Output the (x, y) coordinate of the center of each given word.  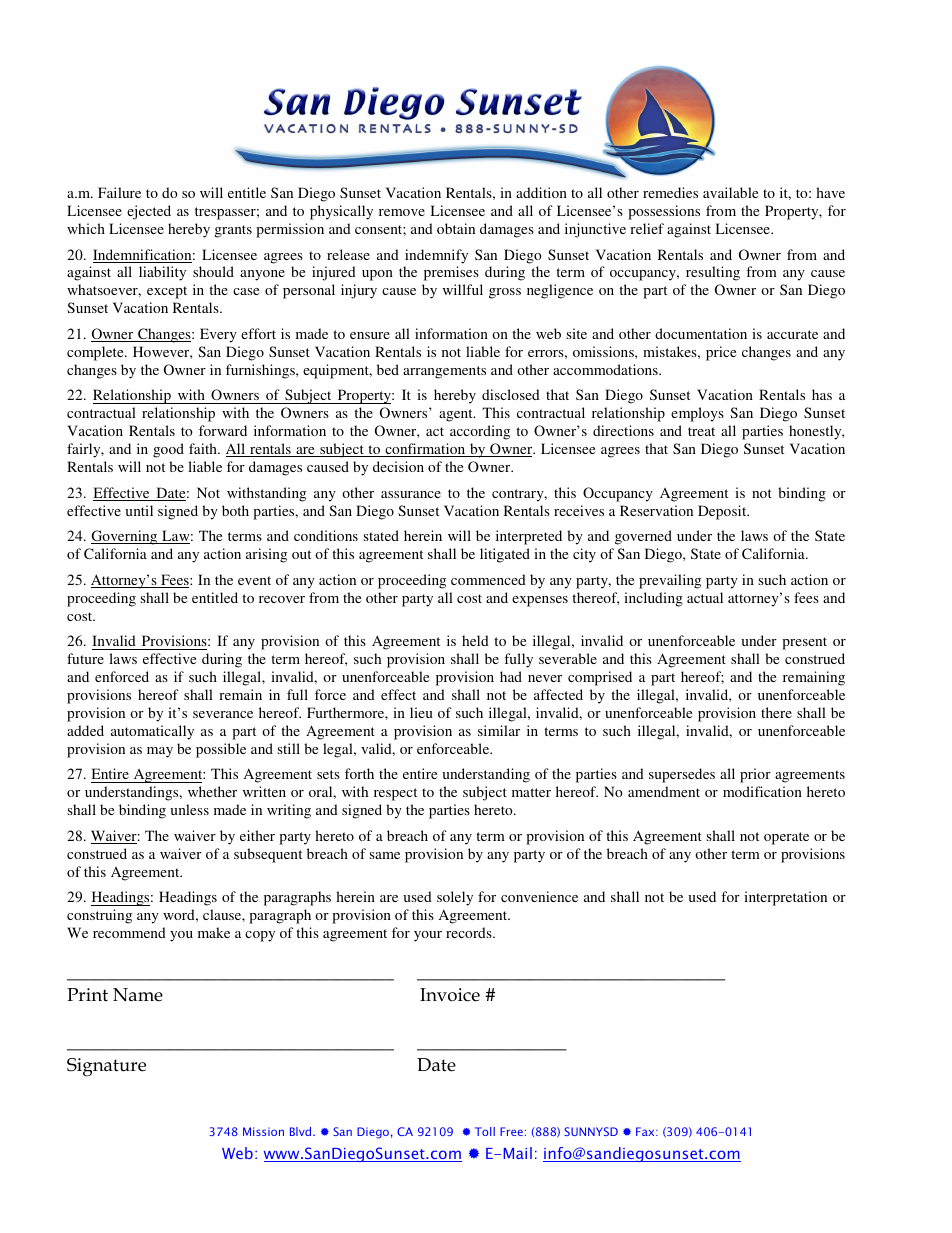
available (730, 192)
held (475, 640)
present (804, 643)
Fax (646, 1131)
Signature (106, 1067)
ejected (149, 212)
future (85, 658)
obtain (456, 228)
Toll (485, 1131)
